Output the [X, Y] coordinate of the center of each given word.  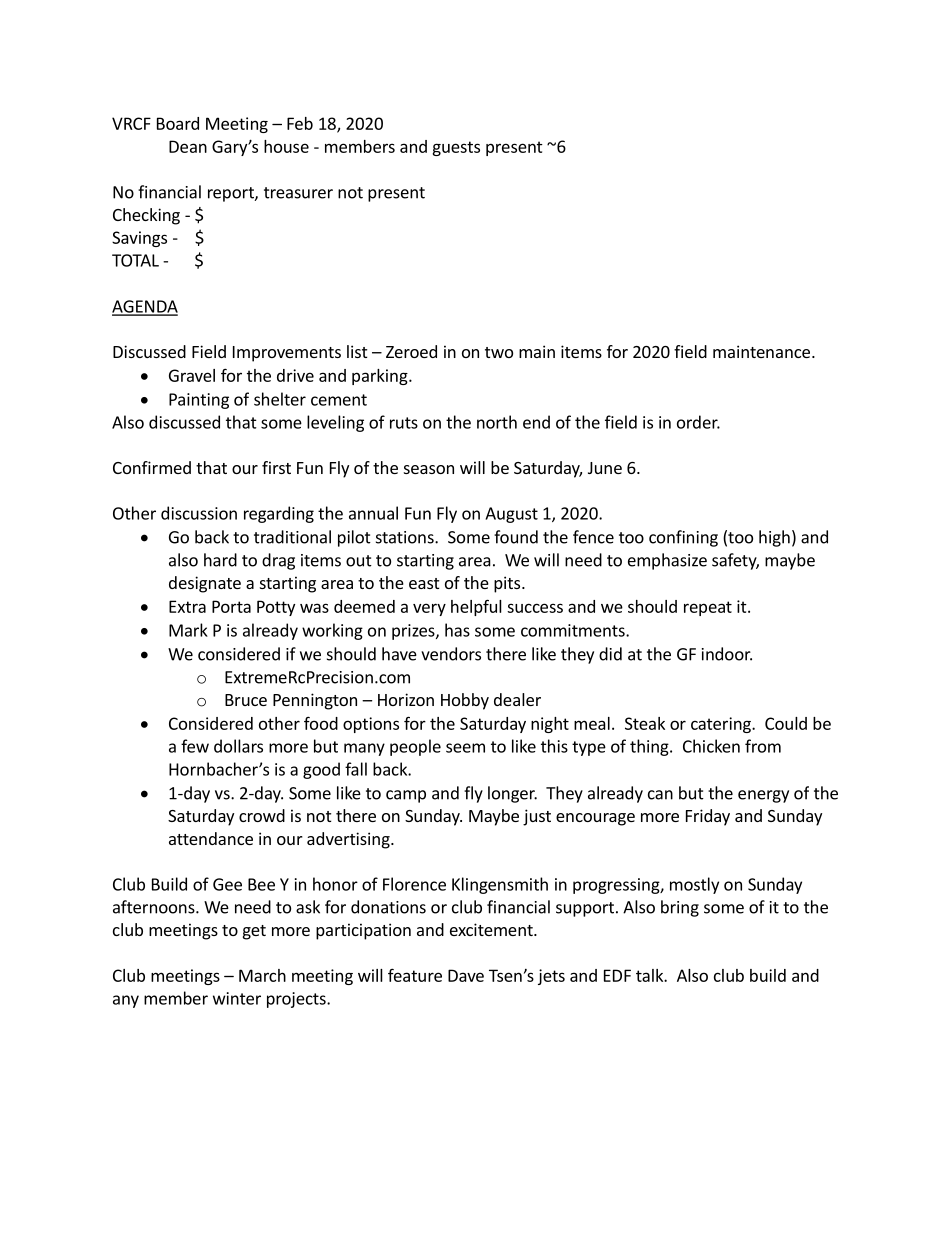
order [698, 422]
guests [456, 148]
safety [735, 561]
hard [220, 560]
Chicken [711, 746]
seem [465, 748]
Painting [199, 401]
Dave [466, 975]
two [499, 352]
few [195, 746]
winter [237, 998]
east [424, 583]
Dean [188, 146]
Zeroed [411, 351]
